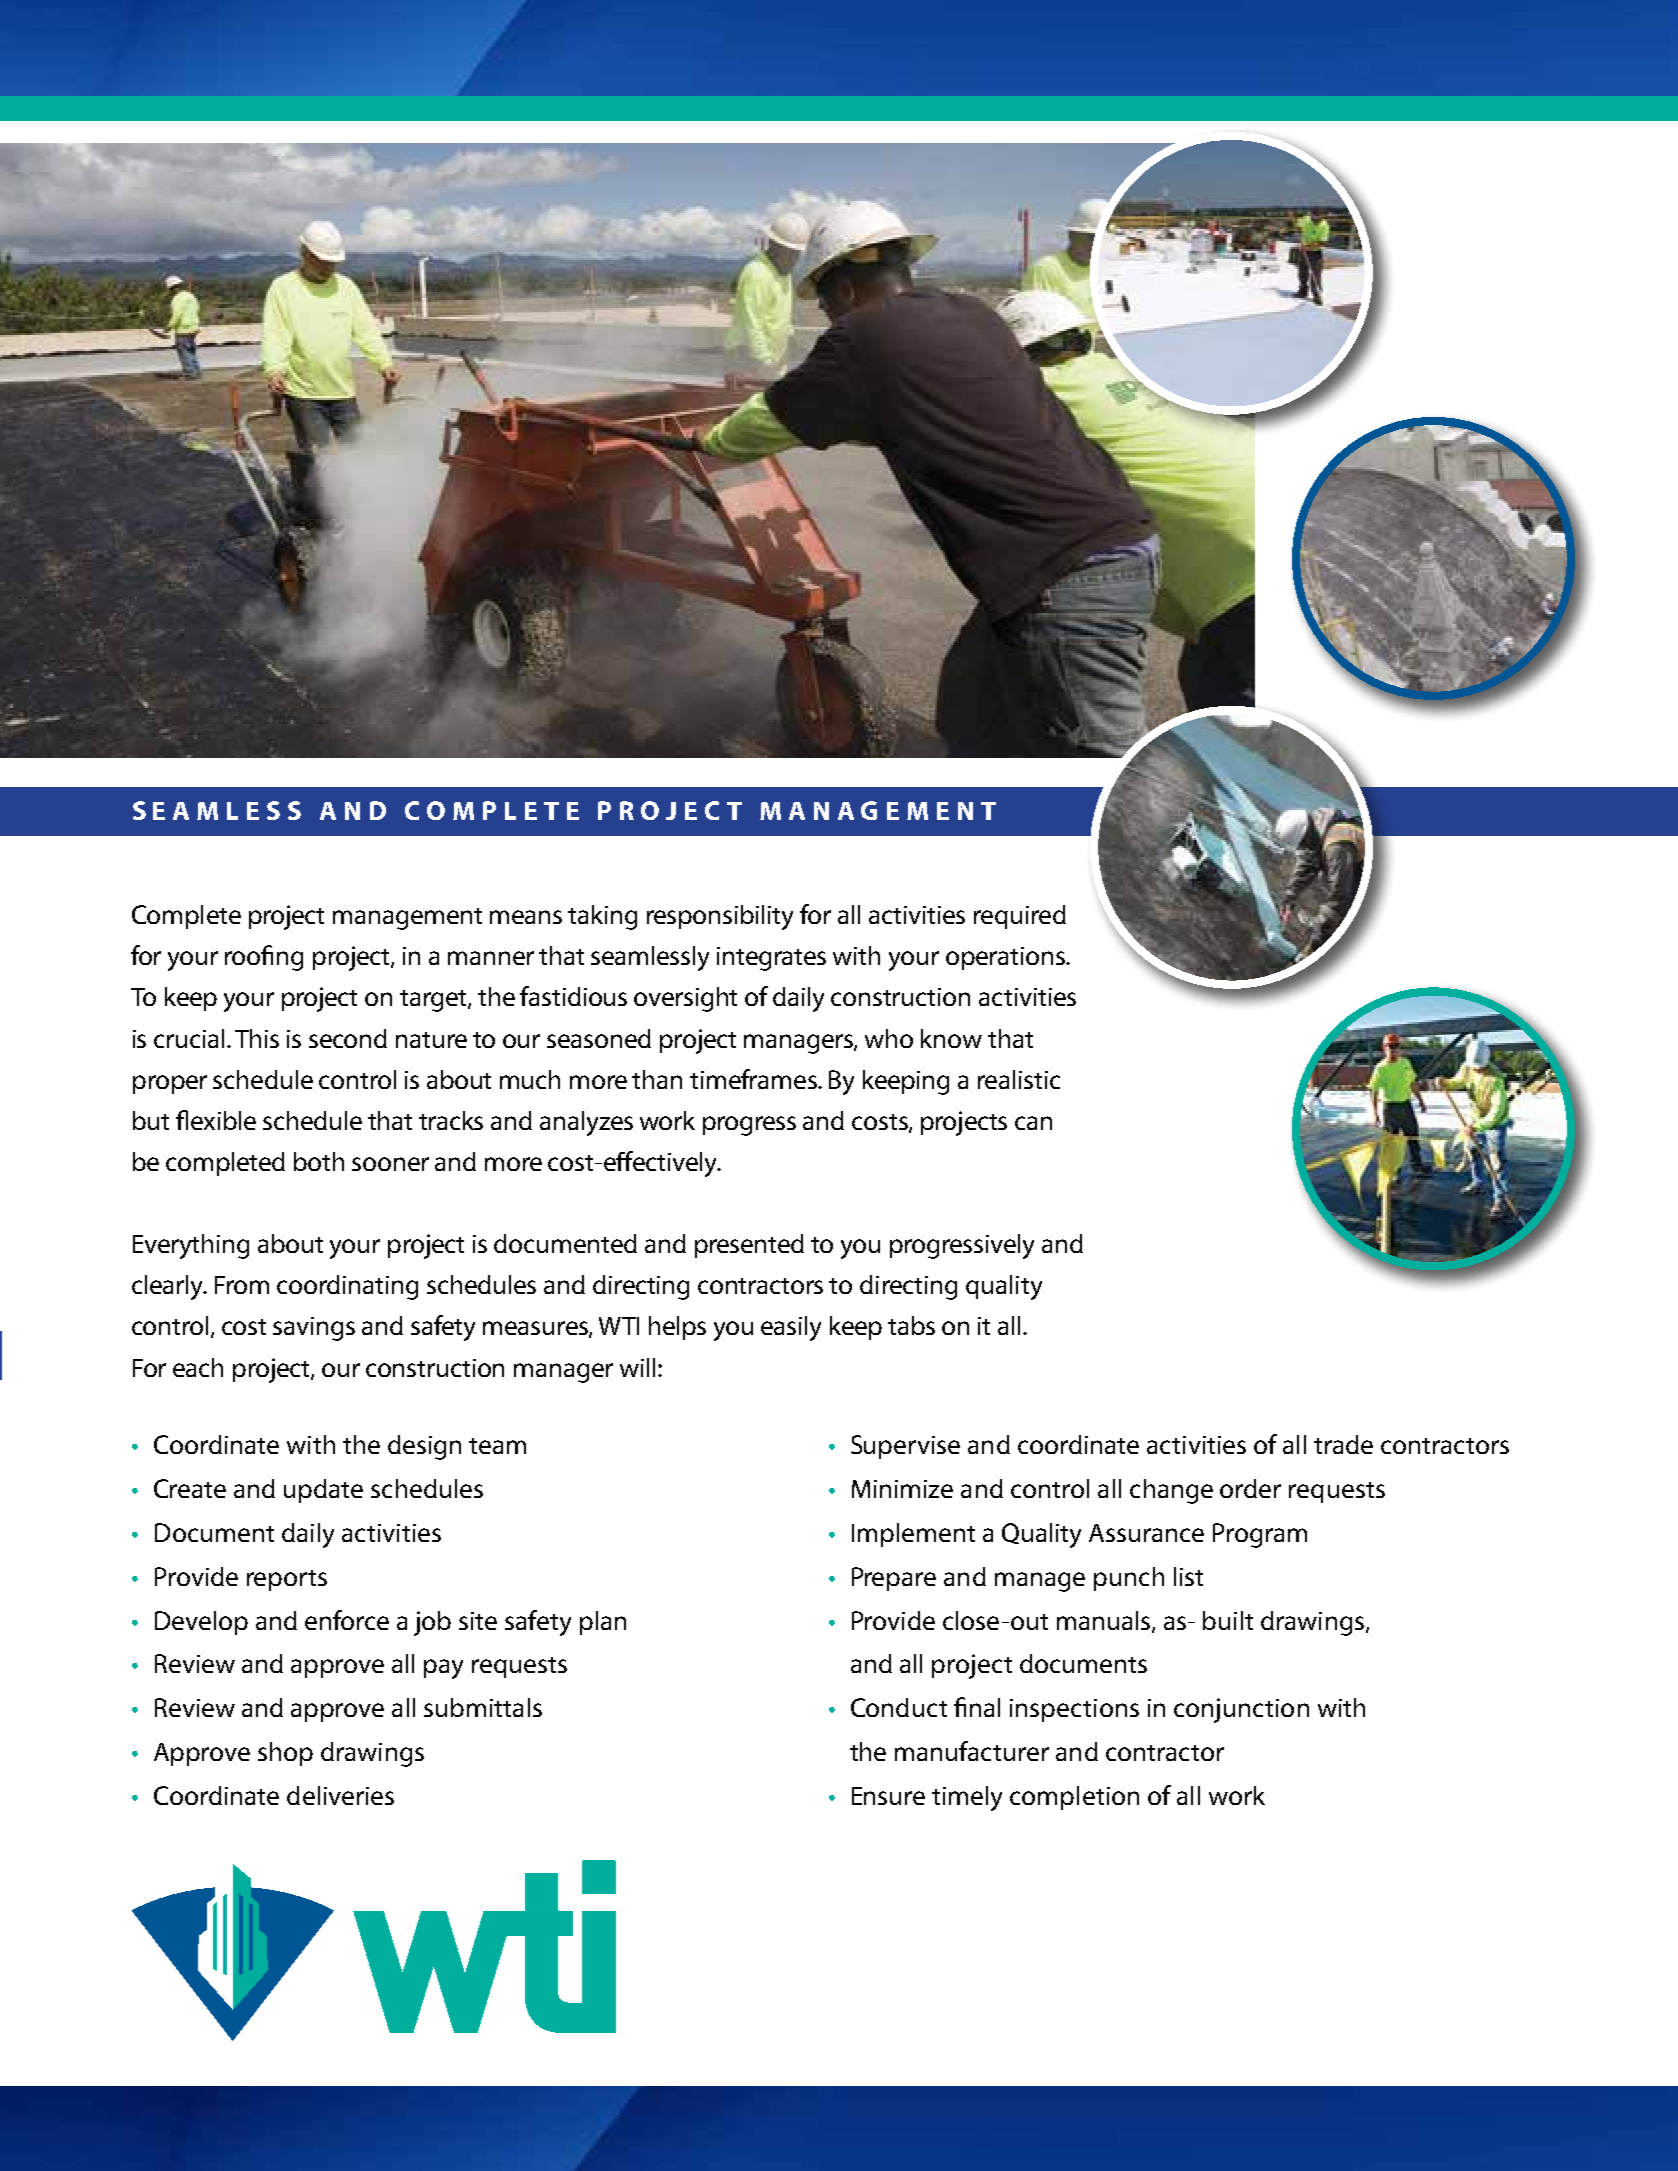  I want to click on easily, so click(791, 1328).
